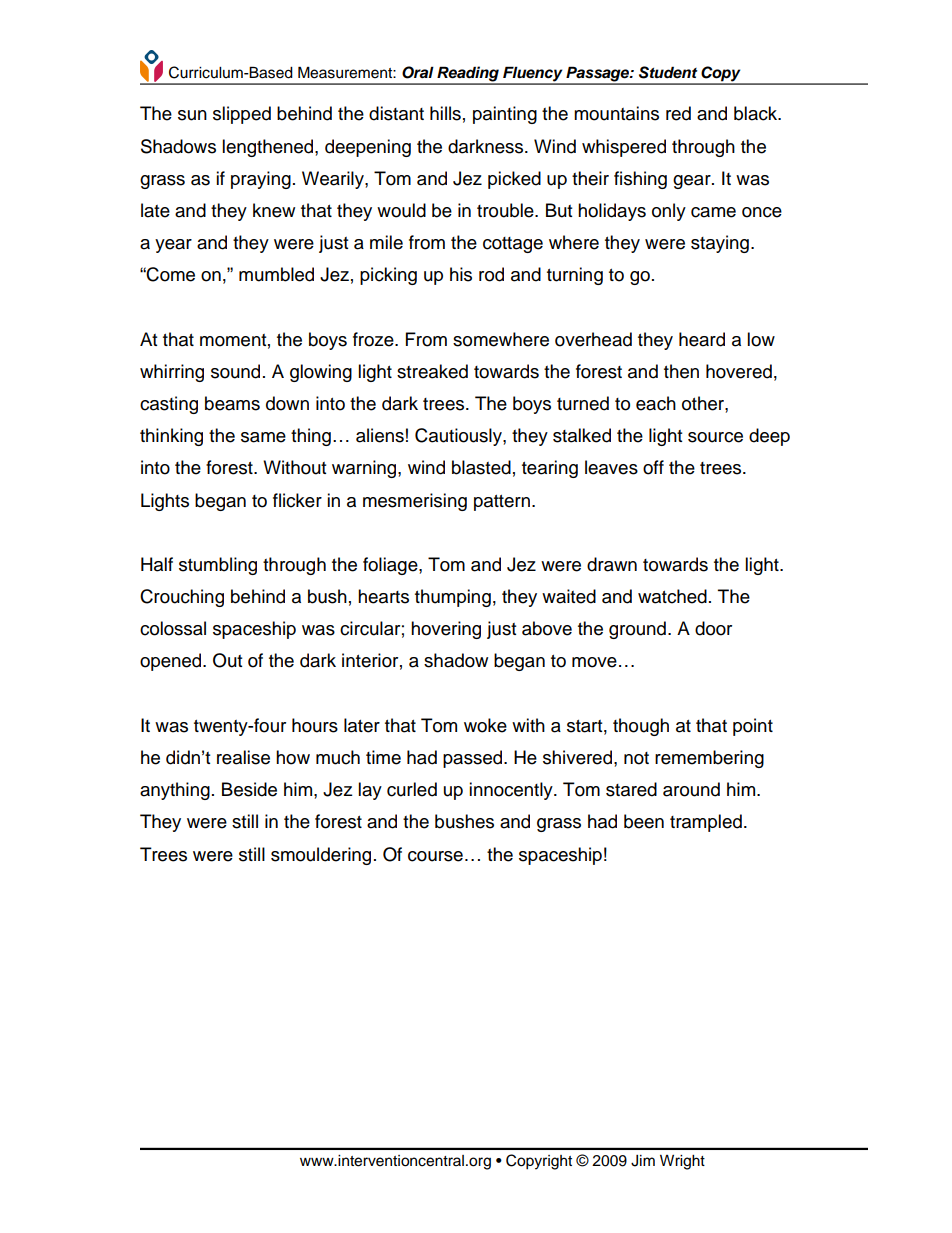  I want to click on Student, so click(668, 72).
